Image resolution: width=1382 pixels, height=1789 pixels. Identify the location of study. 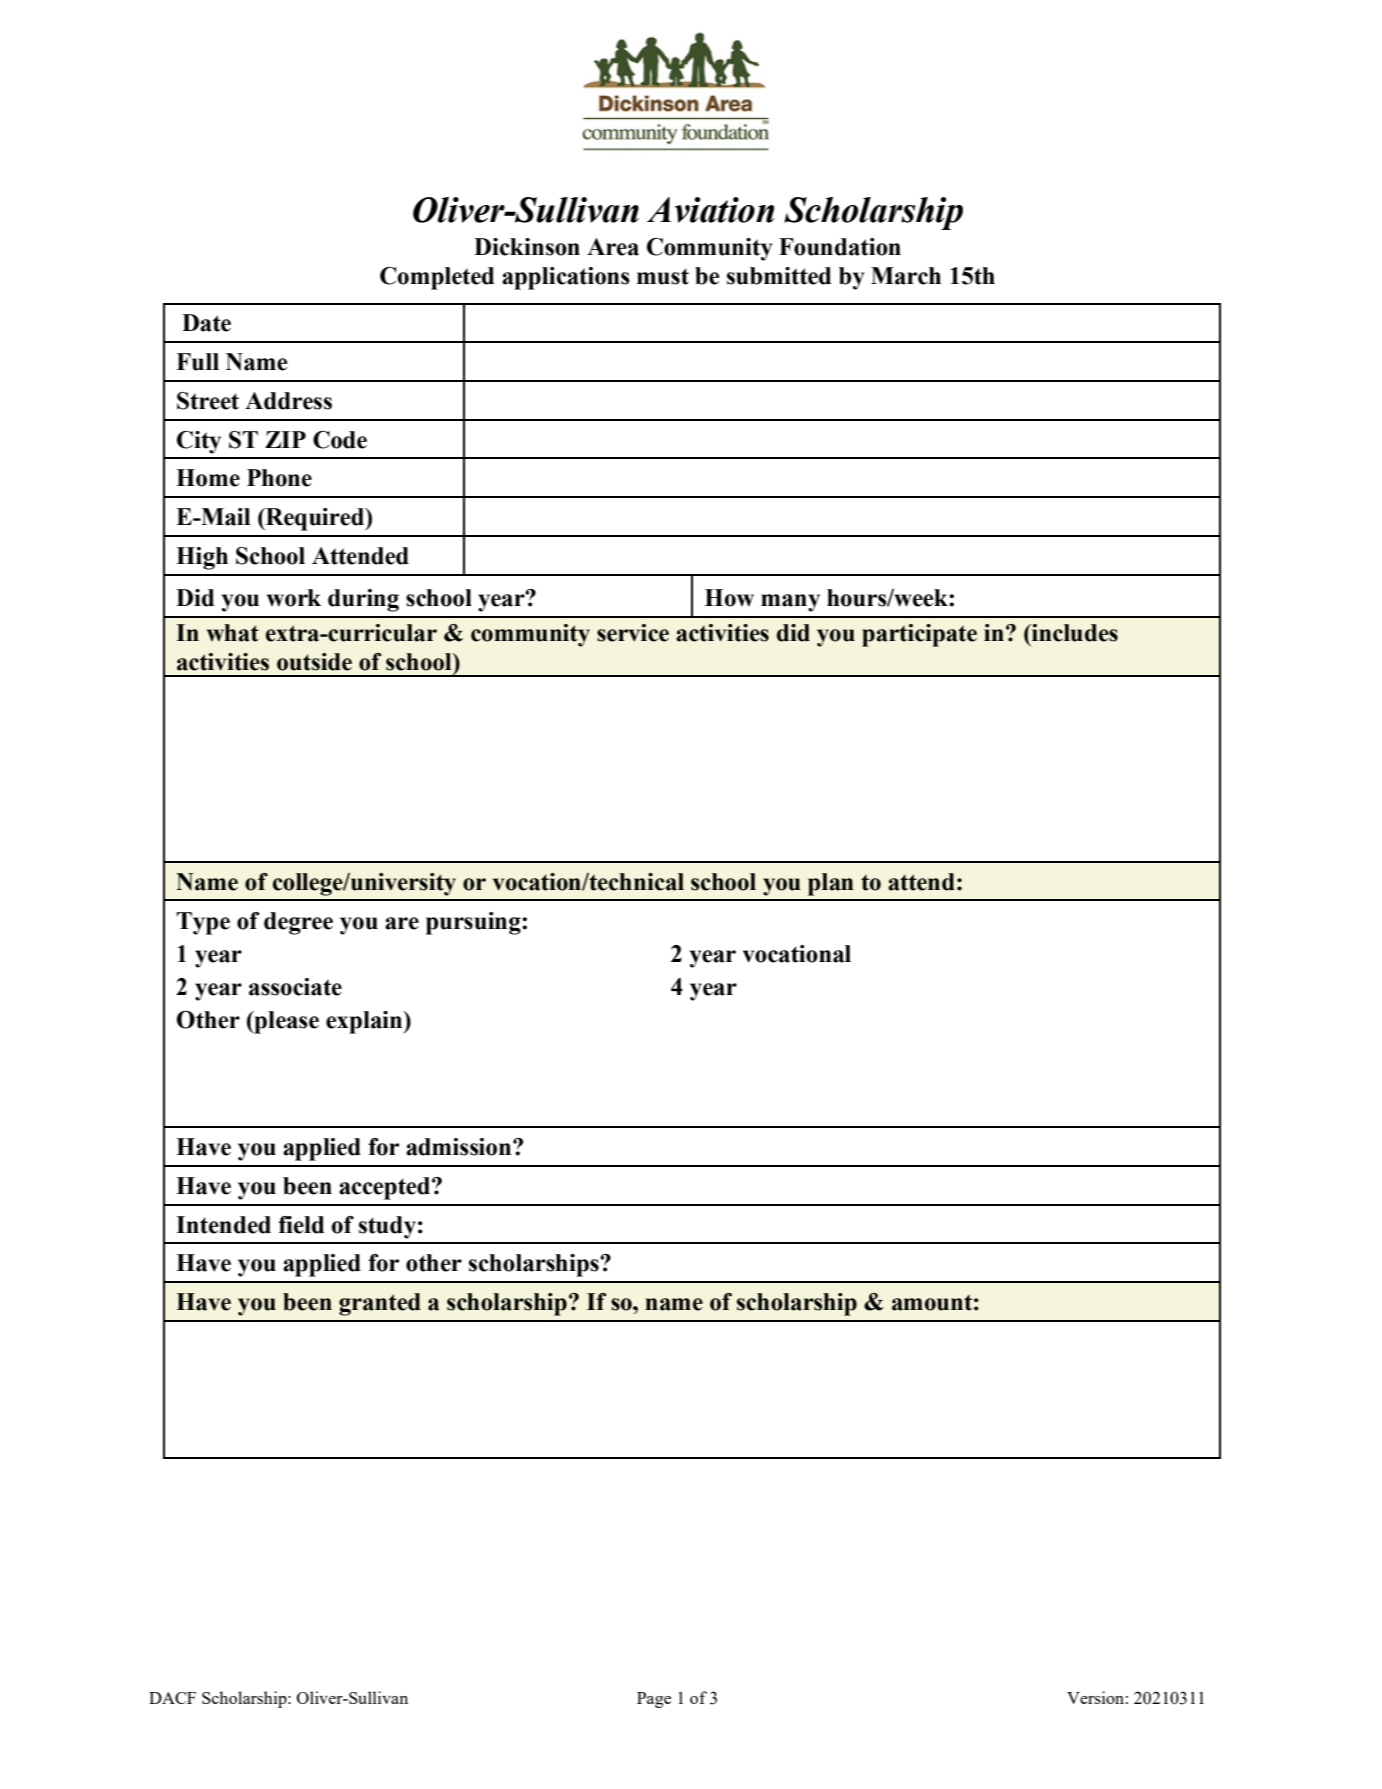
(387, 1227).
